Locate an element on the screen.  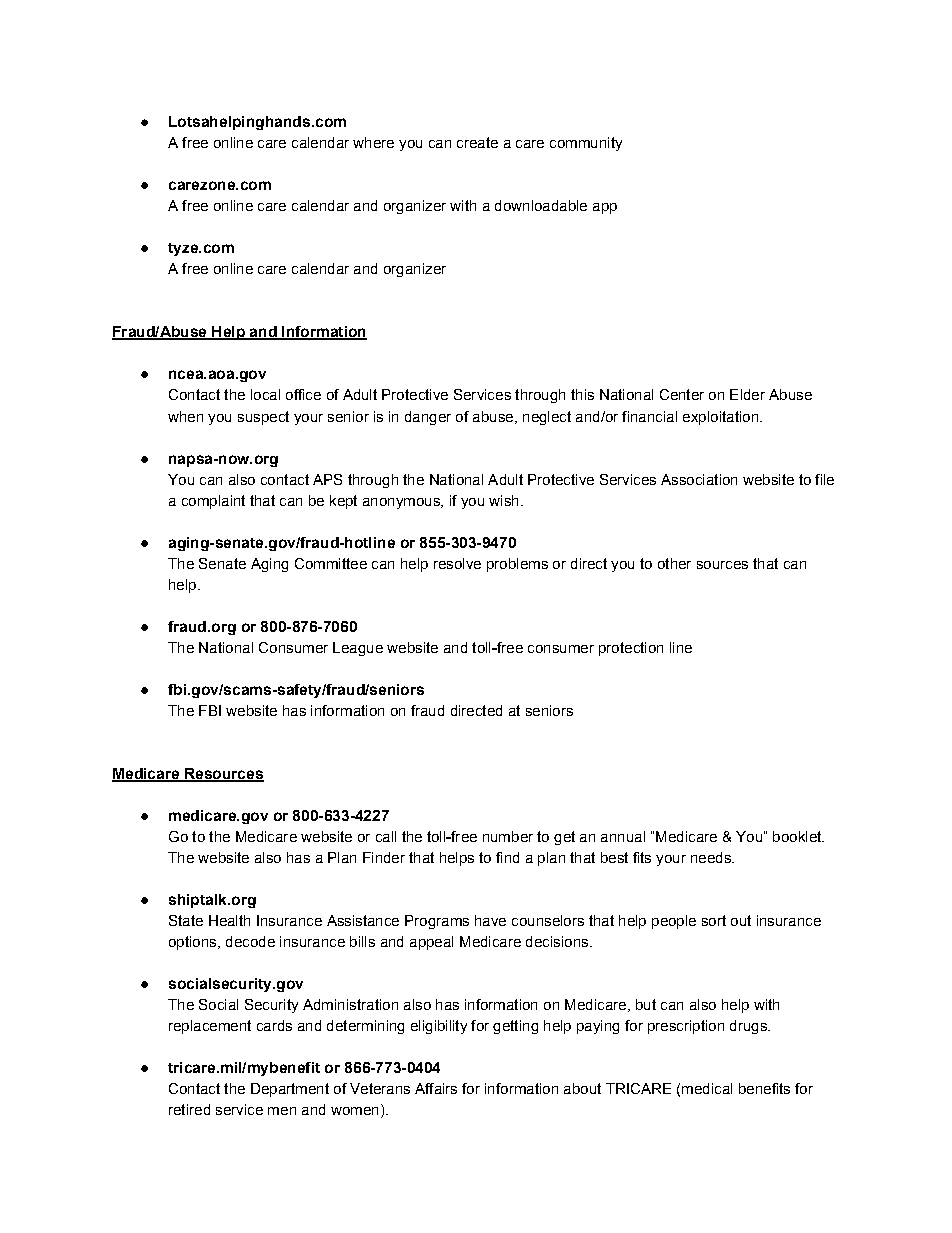
Elder is located at coordinates (747, 394).
